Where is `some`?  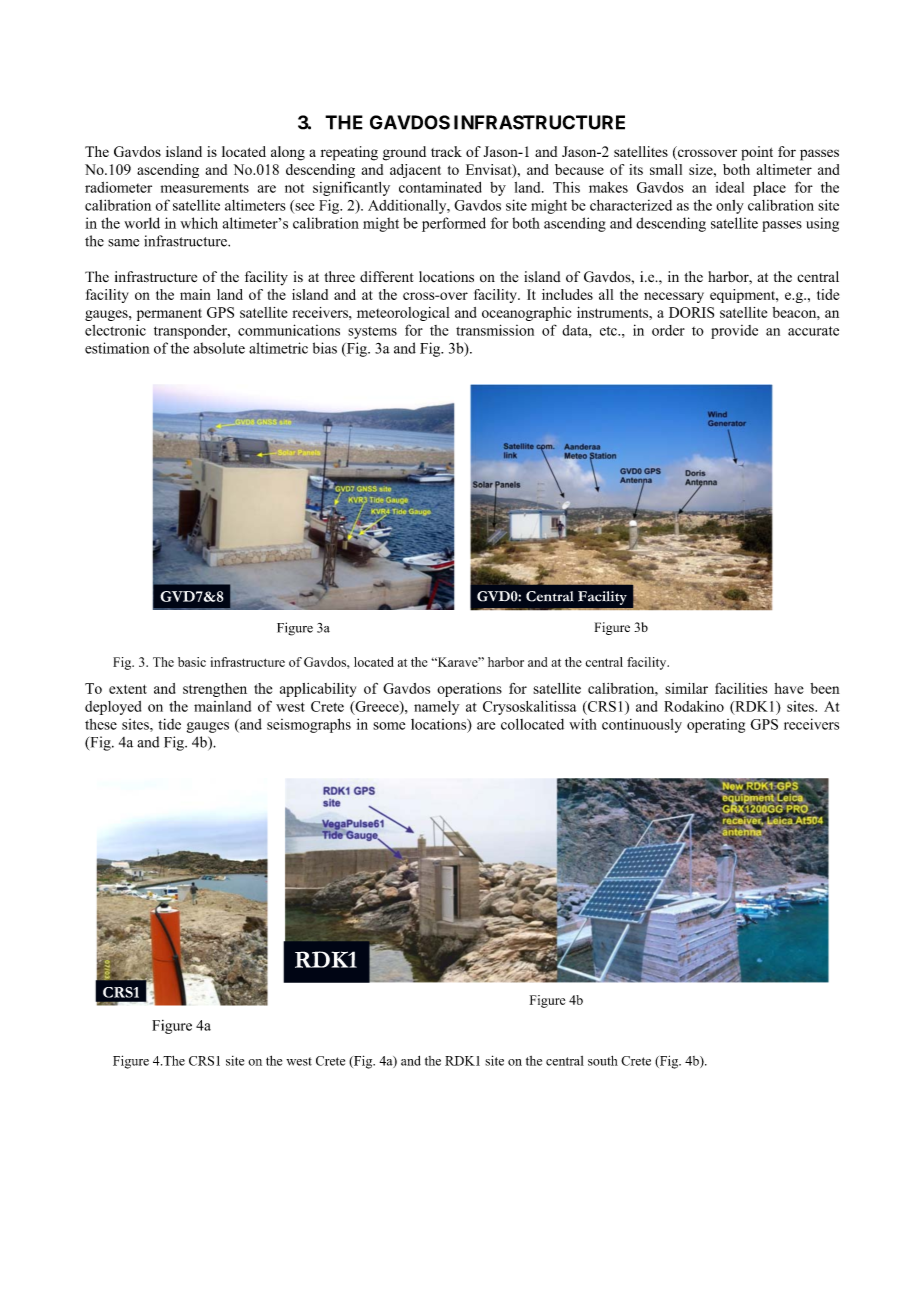 some is located at coordinates (389, 726).
